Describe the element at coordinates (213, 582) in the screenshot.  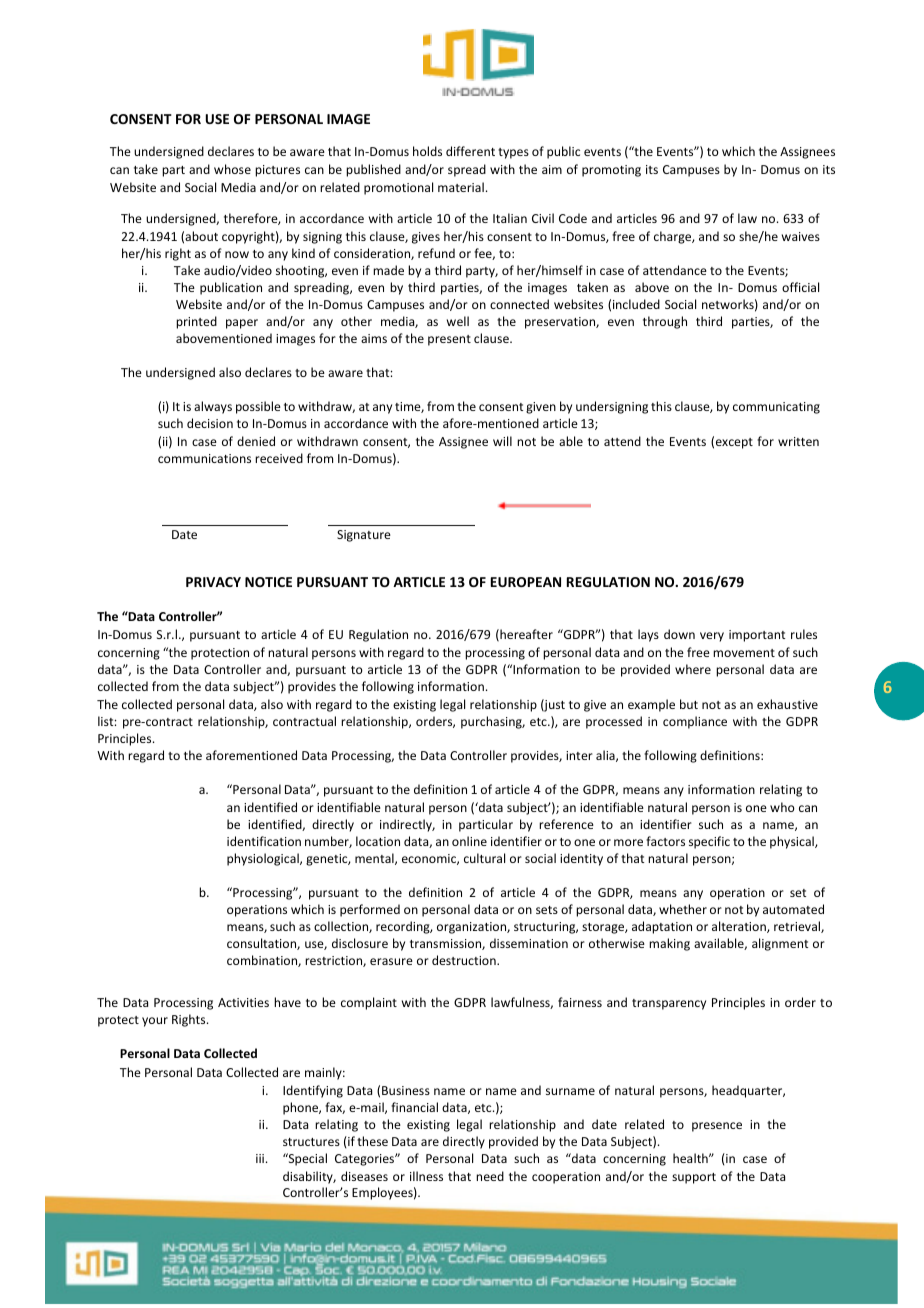
I see `PRIVACY` at that location.
